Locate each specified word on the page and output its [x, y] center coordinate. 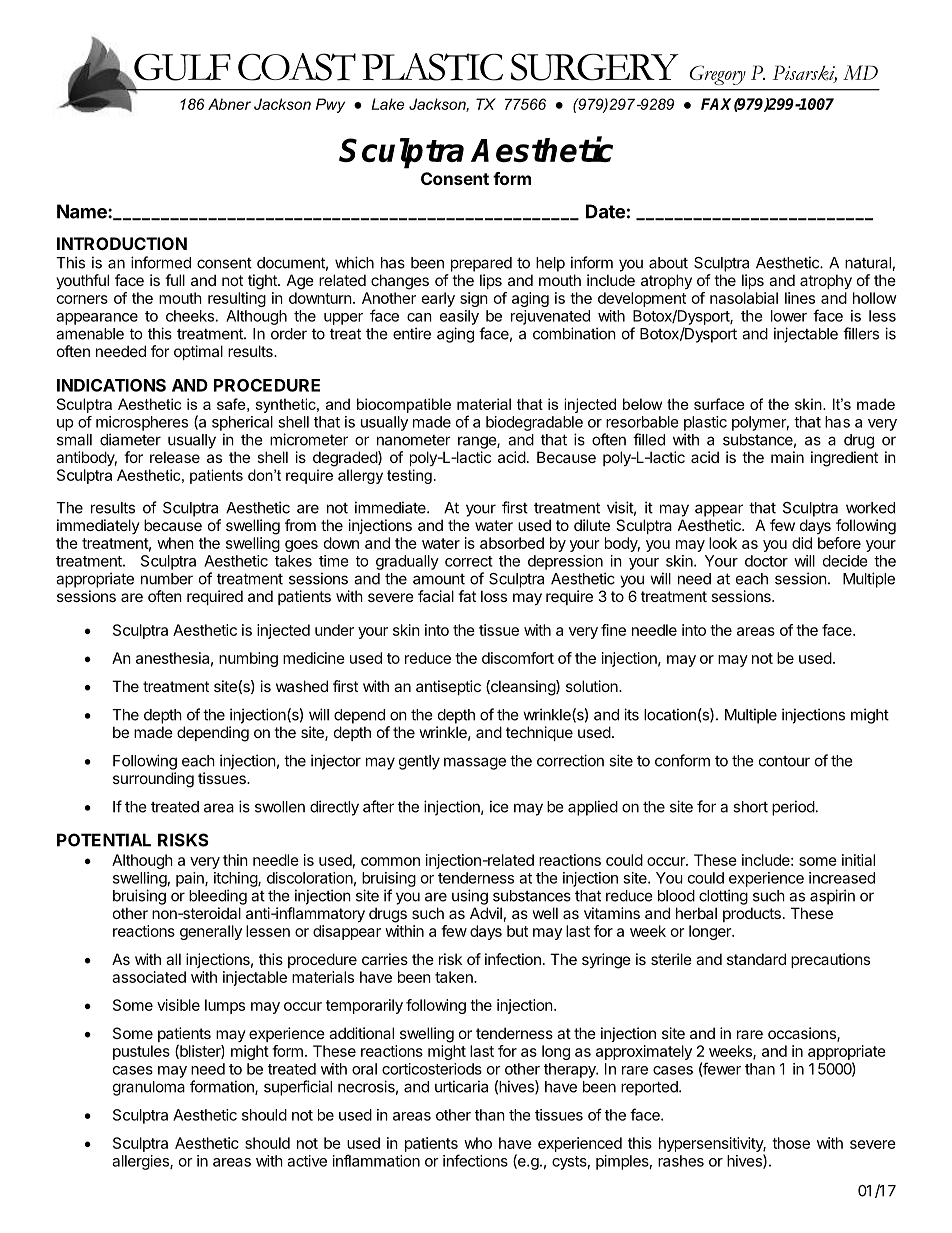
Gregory [718, 75]
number [167, 579]
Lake [387, 104]
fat [467, 596]
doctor [766, 561]
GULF [181, 68]
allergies [141, 1162]
